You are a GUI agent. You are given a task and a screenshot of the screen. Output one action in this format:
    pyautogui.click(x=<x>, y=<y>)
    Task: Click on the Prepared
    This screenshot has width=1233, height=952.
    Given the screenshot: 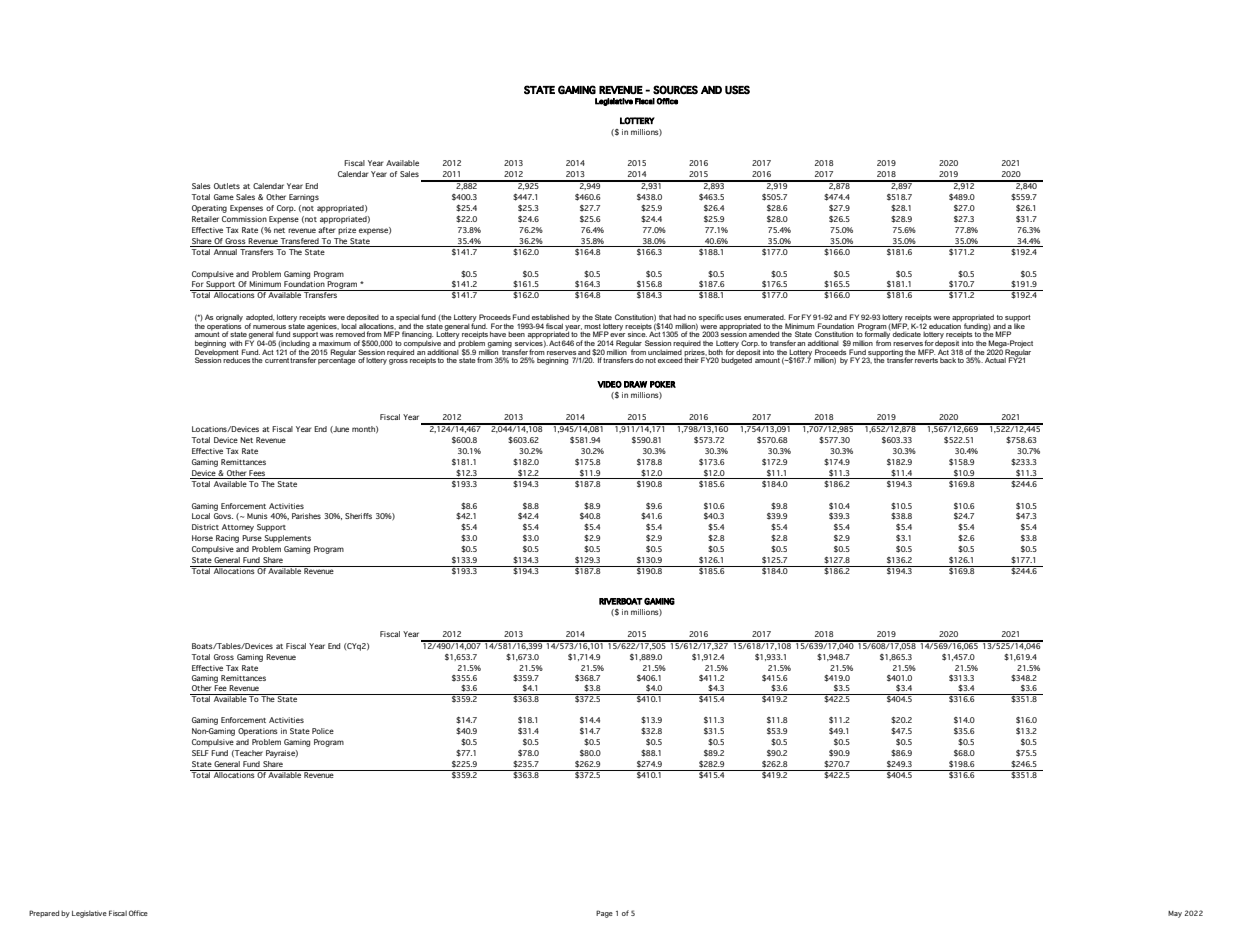 What is the action you would take?
    pyautogui.click(x=44, y=914)
